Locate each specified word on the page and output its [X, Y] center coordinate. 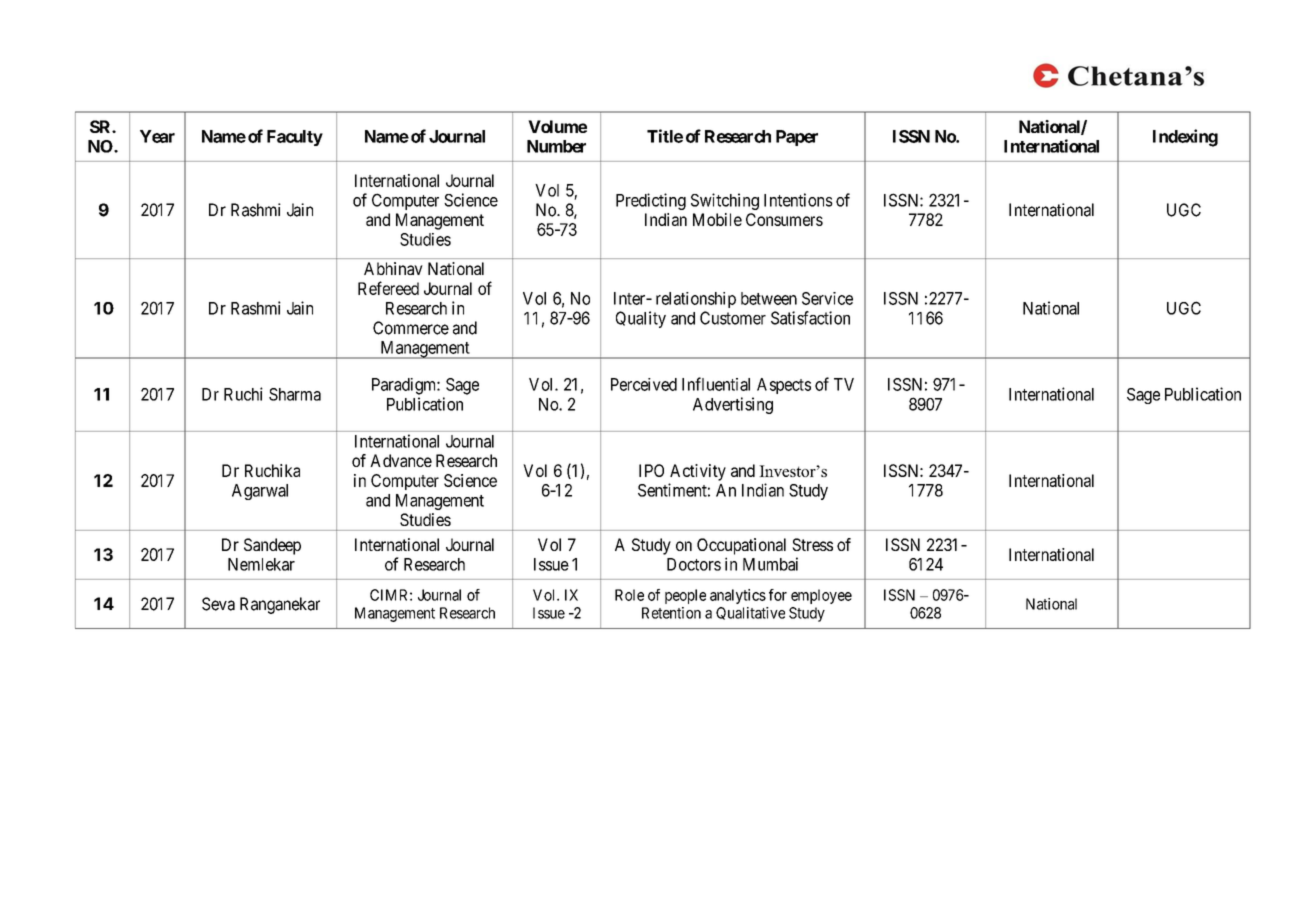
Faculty [295, 138]
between [769, 298]
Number [556, 146]
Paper [797, 138]
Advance [401, 460]
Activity [698, 472]
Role [629, 595]
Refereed [388, 288]
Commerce [411, 328]
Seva [218, 604]
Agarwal [260, 492]
